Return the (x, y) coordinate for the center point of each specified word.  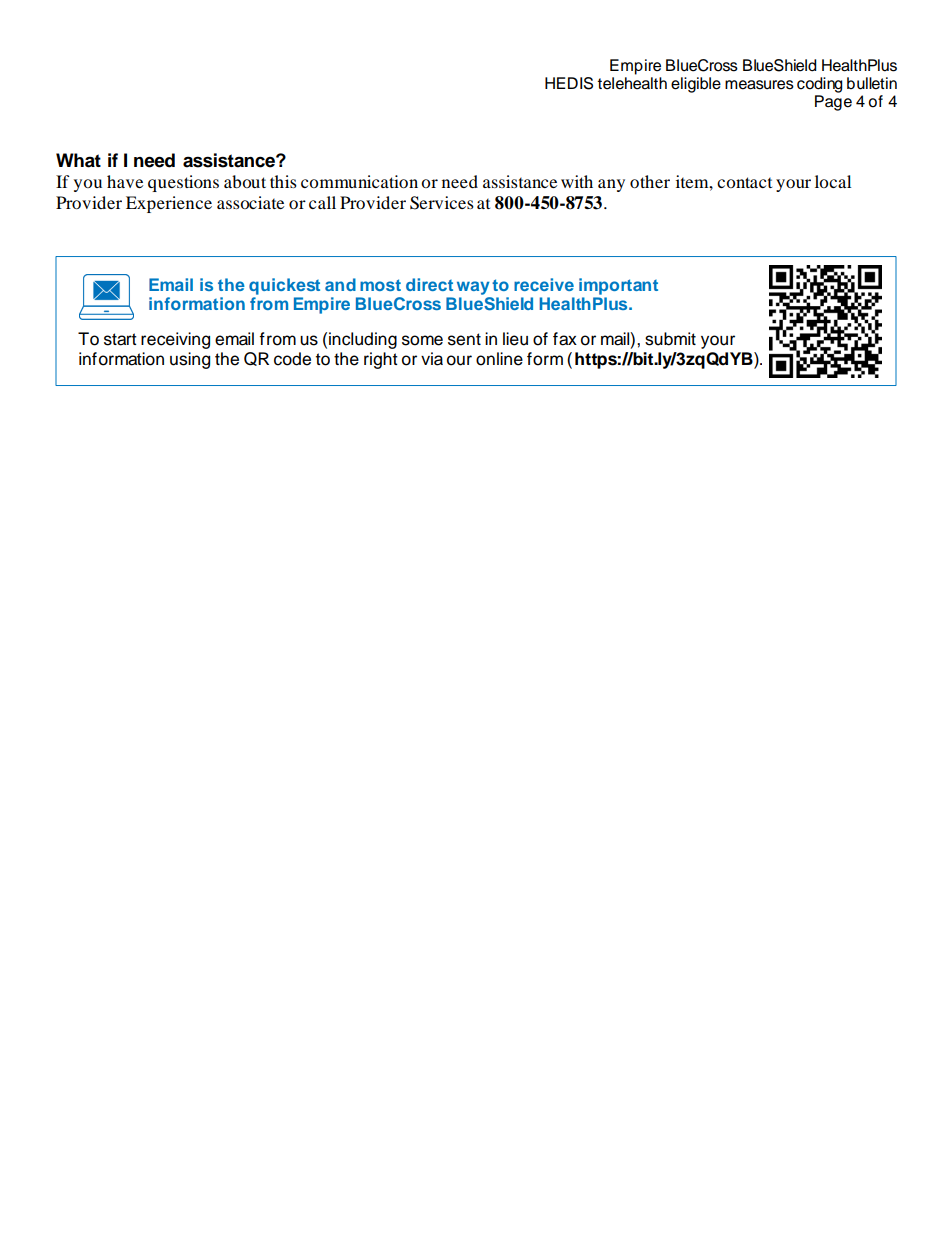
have (125, 181)
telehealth (632, 82)
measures (759, 85)
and (340, 284)
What (78, 160)
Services (442, 203)
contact (744, 182)
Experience (169, 204)
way (473, 288)
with (577, 181)
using (190, 360)
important (618, 286)
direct (429, 284)
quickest (284, 286)
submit (670, 339)
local (833, 181)
